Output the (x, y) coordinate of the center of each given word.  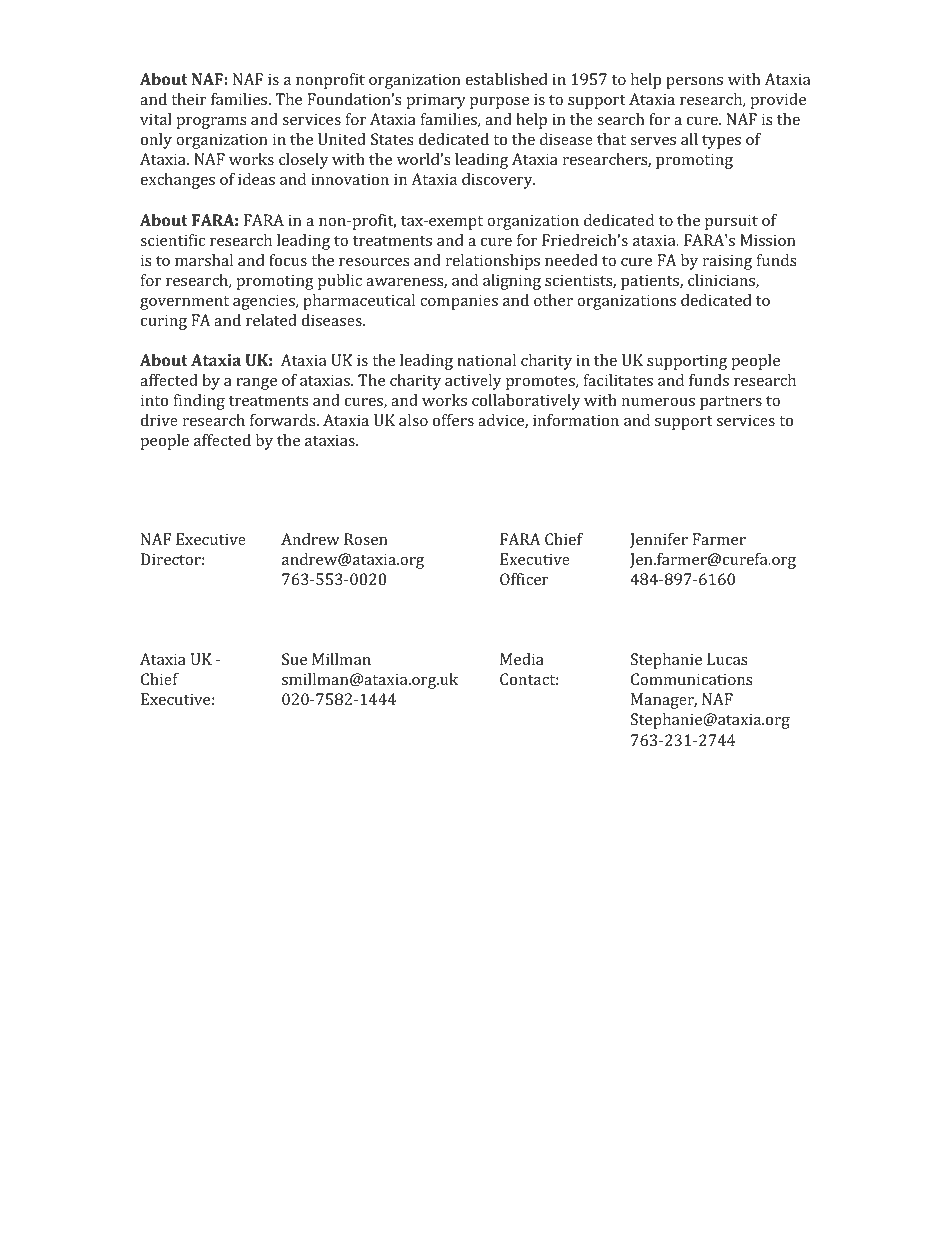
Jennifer (659, 540)
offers (453, 420)
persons (694, 83)
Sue (294, 659)
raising (727, 262)
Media (522, 659)
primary (436, 101)
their (189, 99)
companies (459, 302)
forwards (284, 420)
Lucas (727, 659)
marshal (204, 260)
